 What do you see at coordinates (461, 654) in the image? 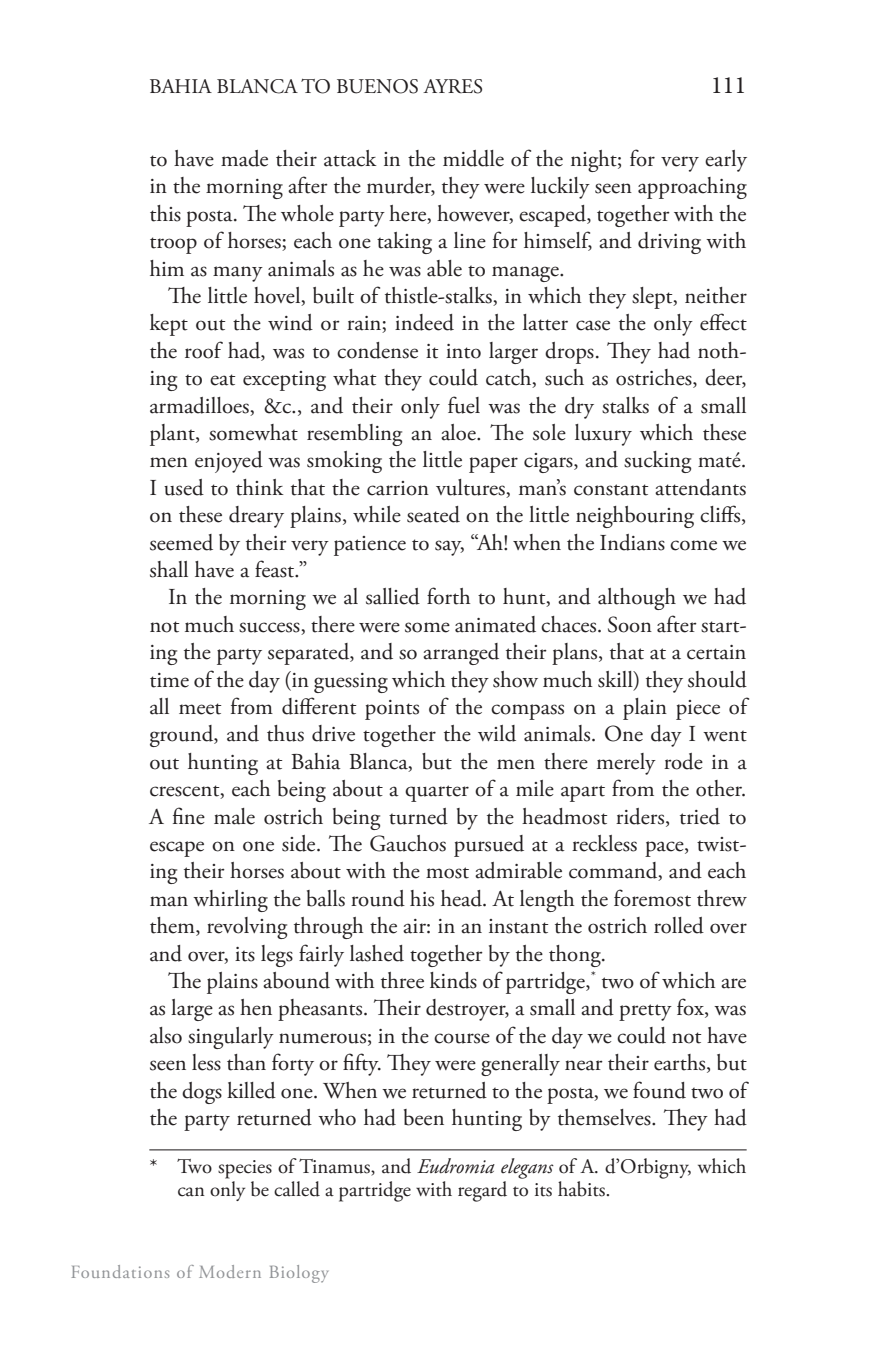
I see `arranged` at bounding box center [461, 654].
